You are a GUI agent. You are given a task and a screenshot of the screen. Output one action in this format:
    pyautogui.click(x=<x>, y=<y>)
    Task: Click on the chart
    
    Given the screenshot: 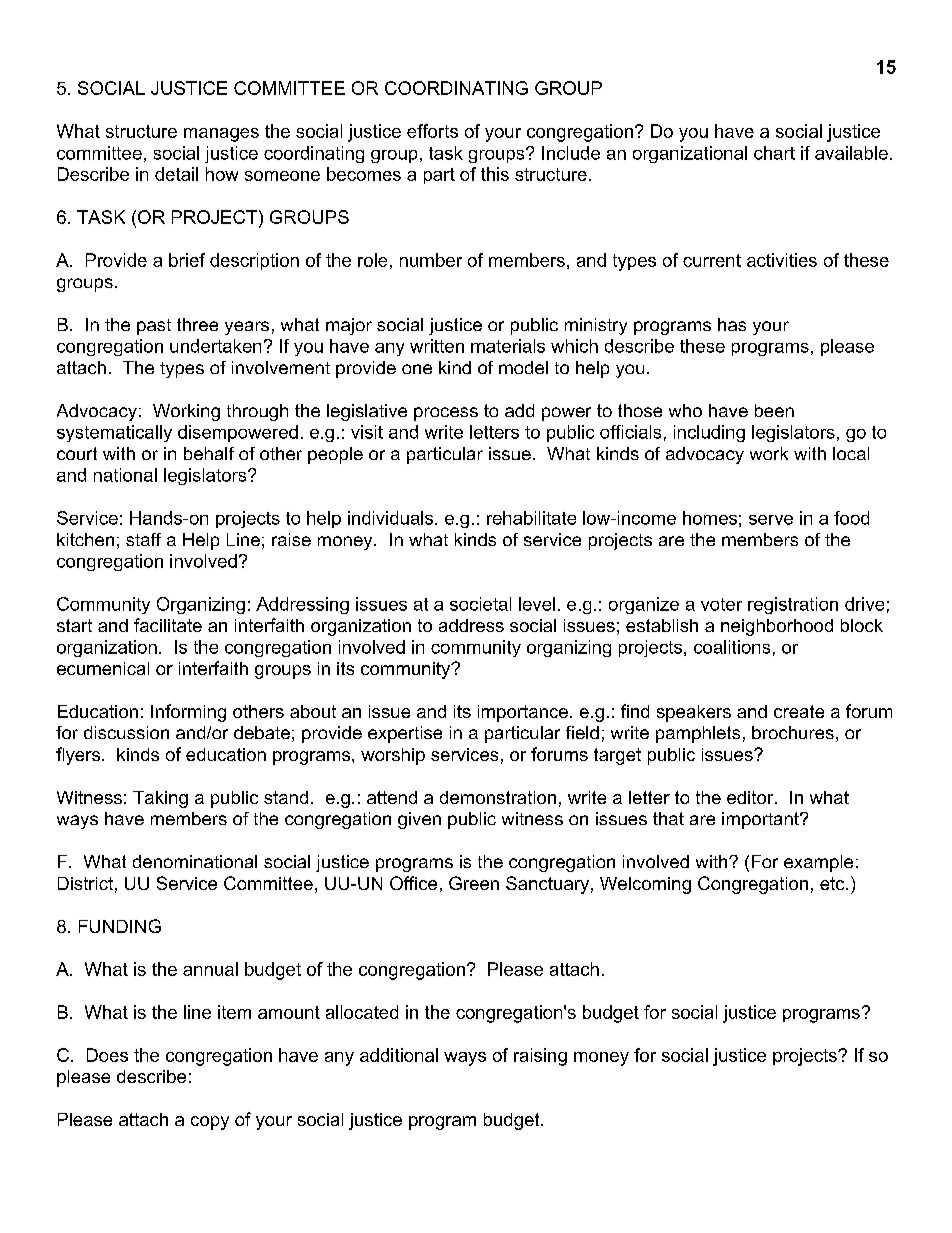 What is the action you would take?
    pyautogui.click(x=774, y=153)
